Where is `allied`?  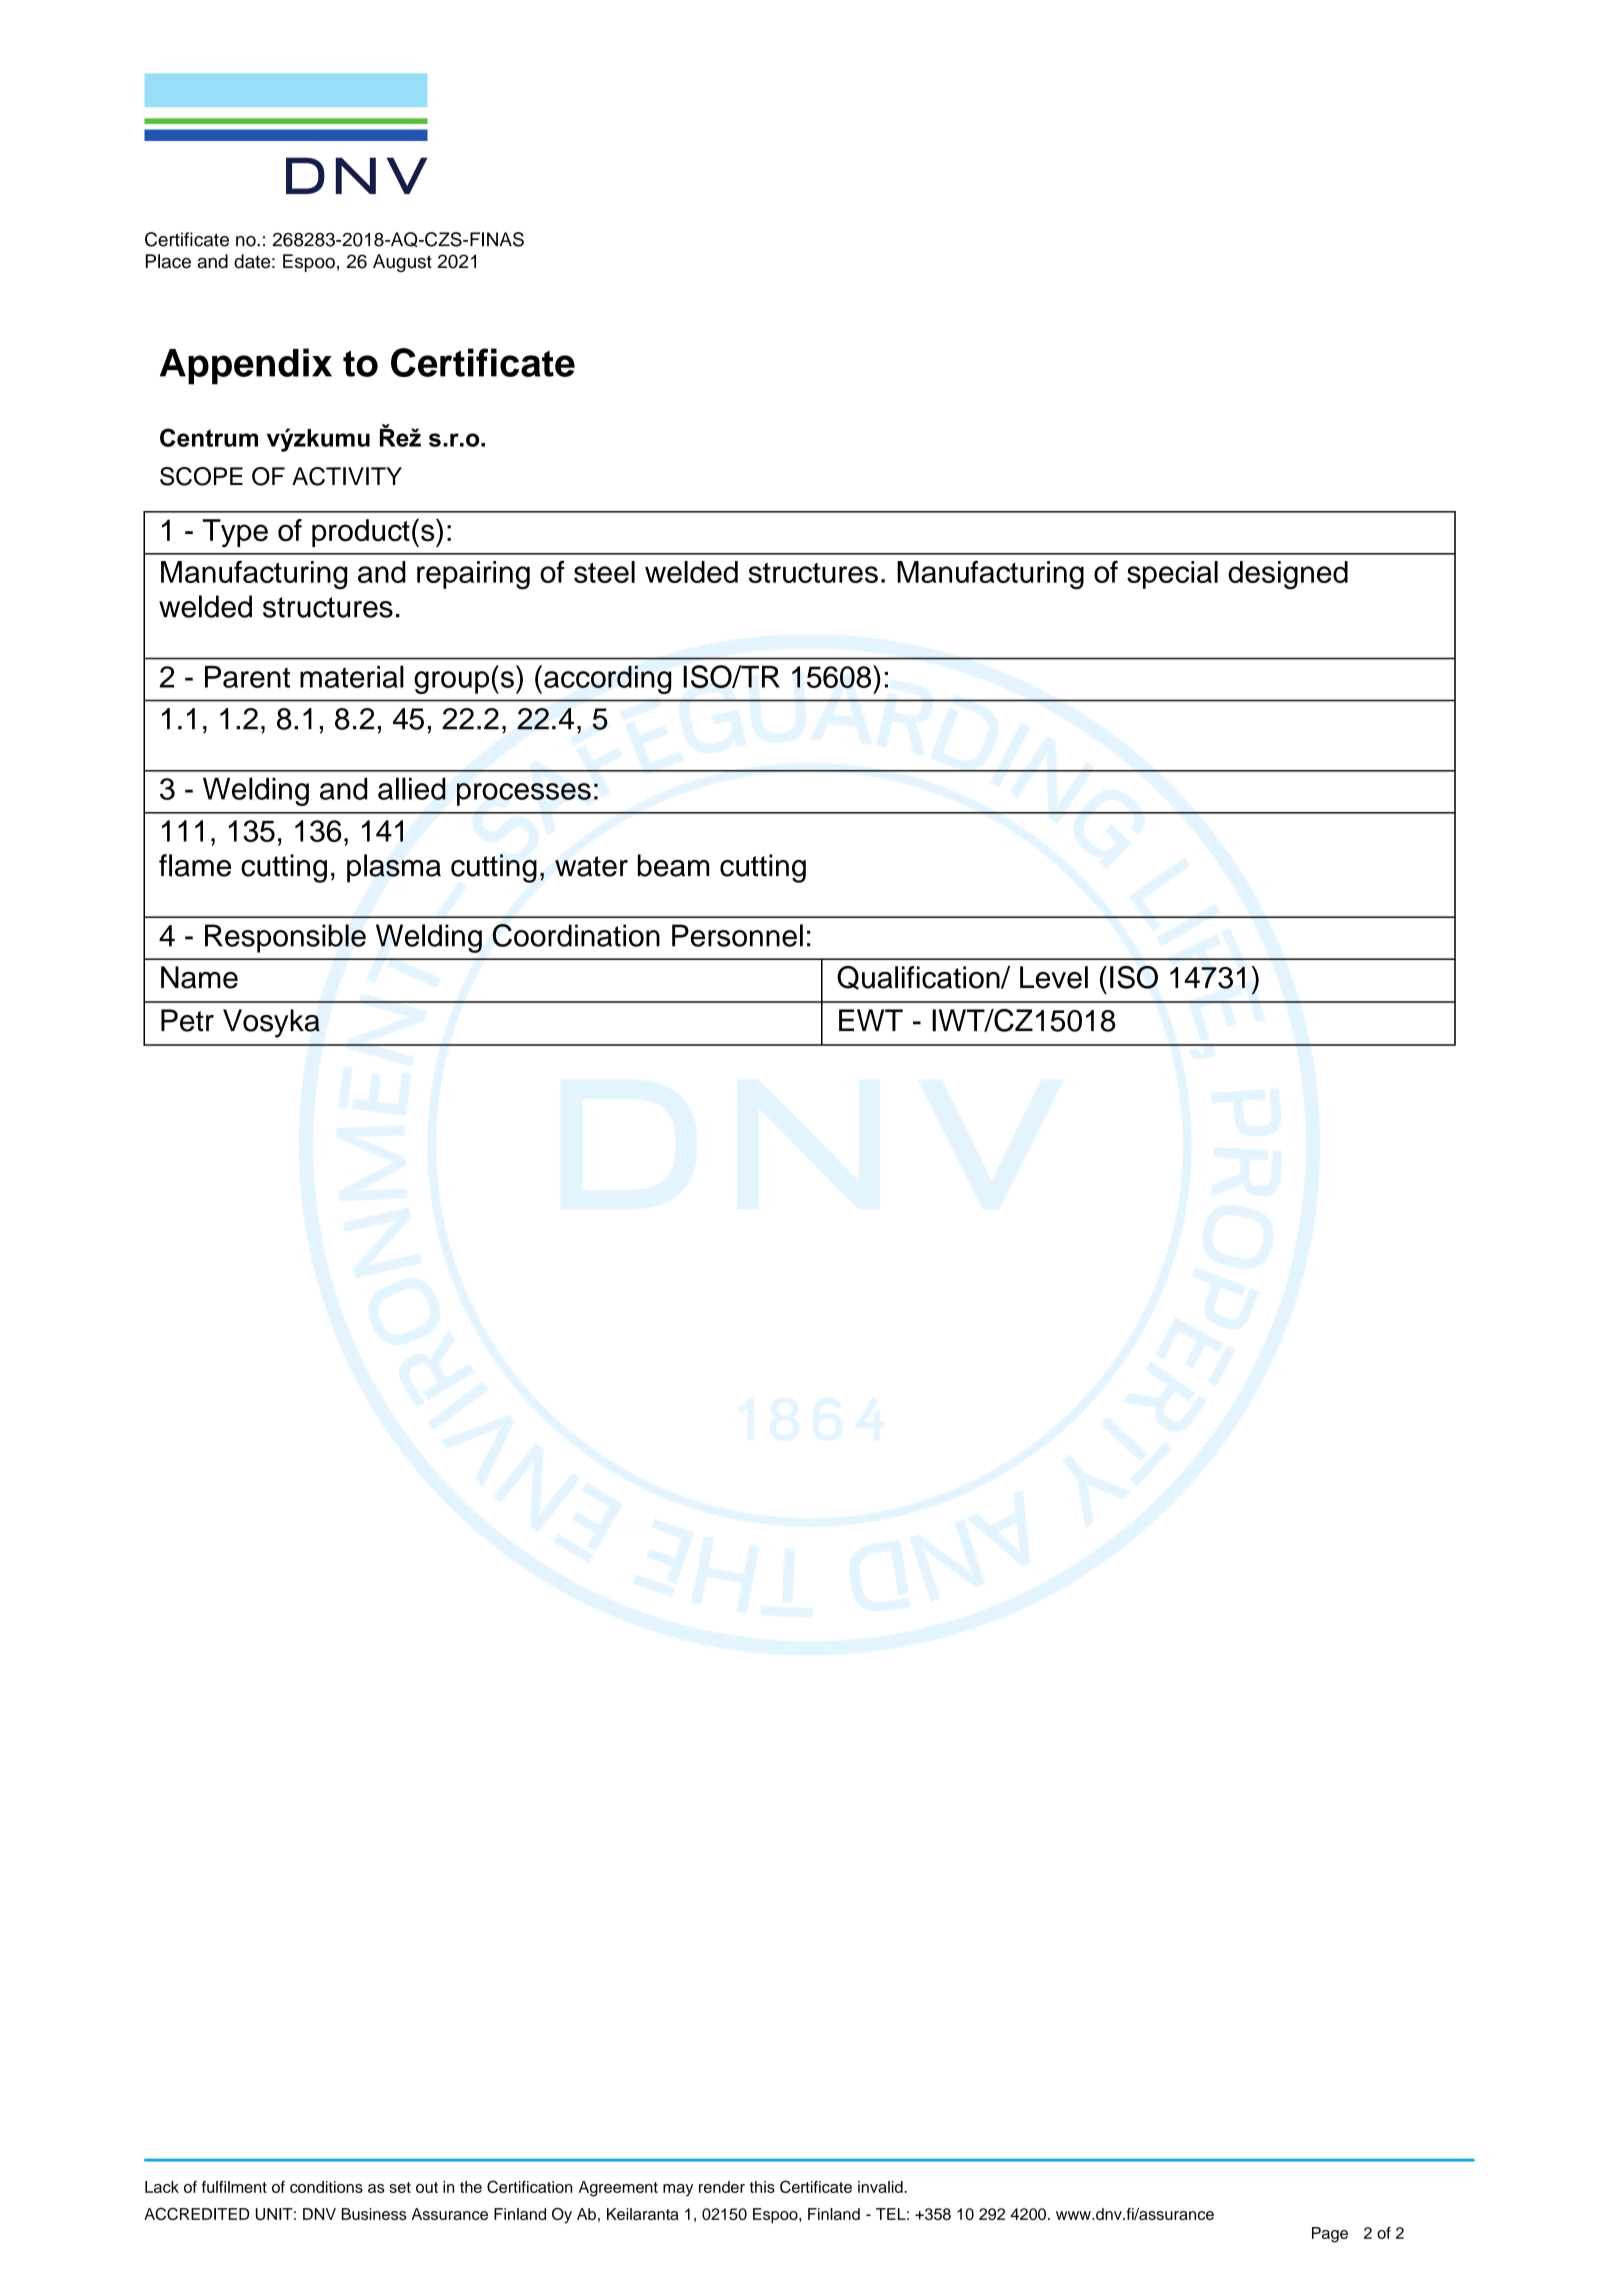 allied is located at coordinates (412, 788).
